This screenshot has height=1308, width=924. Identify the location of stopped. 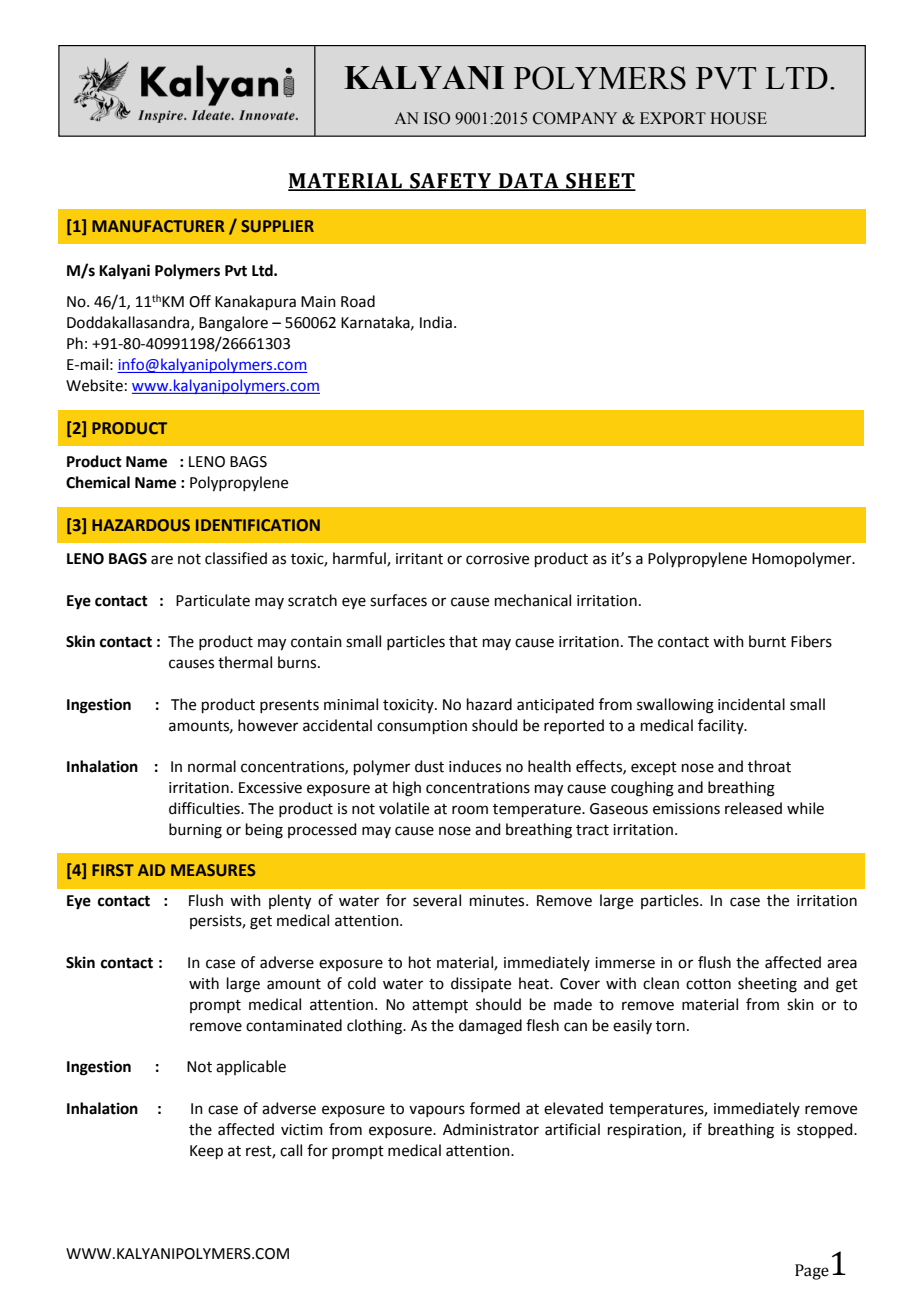
(826, 1130).
